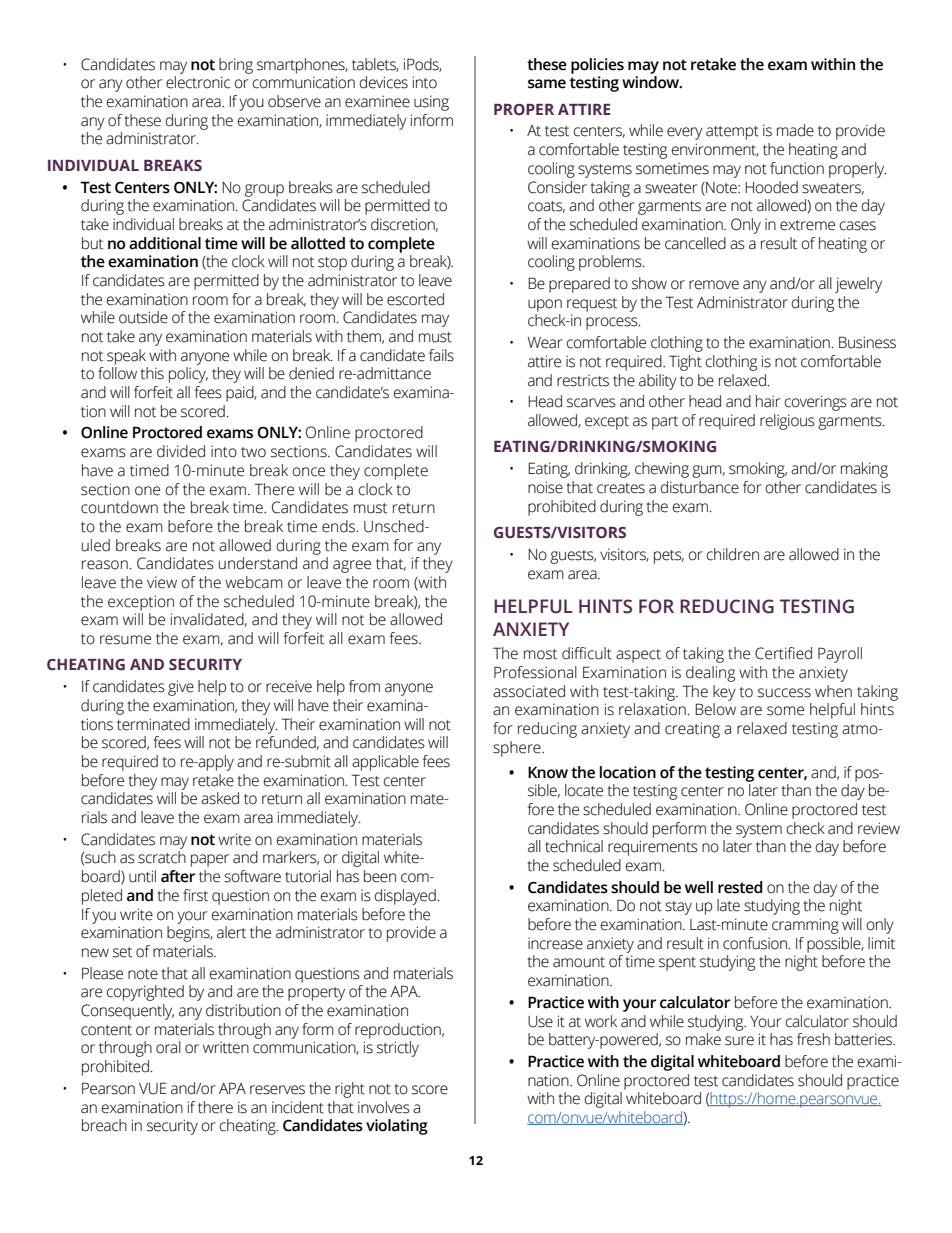  Describe the element at coordinates (254, 582) in the image. I see `webcam` at that location.
